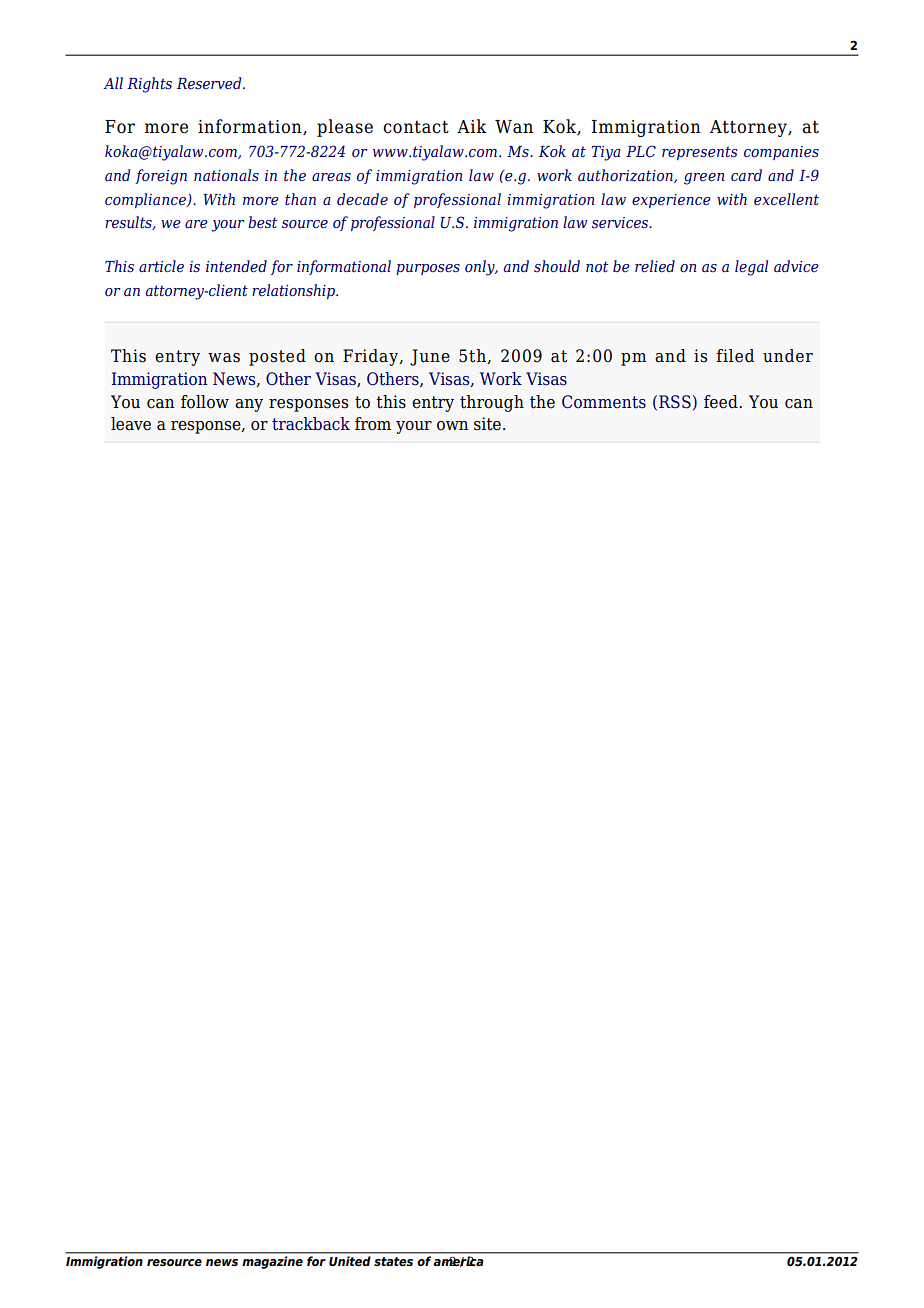 The width and height of the screenshot is (924, 1308). I want to click on states, so click(393, 1261).
